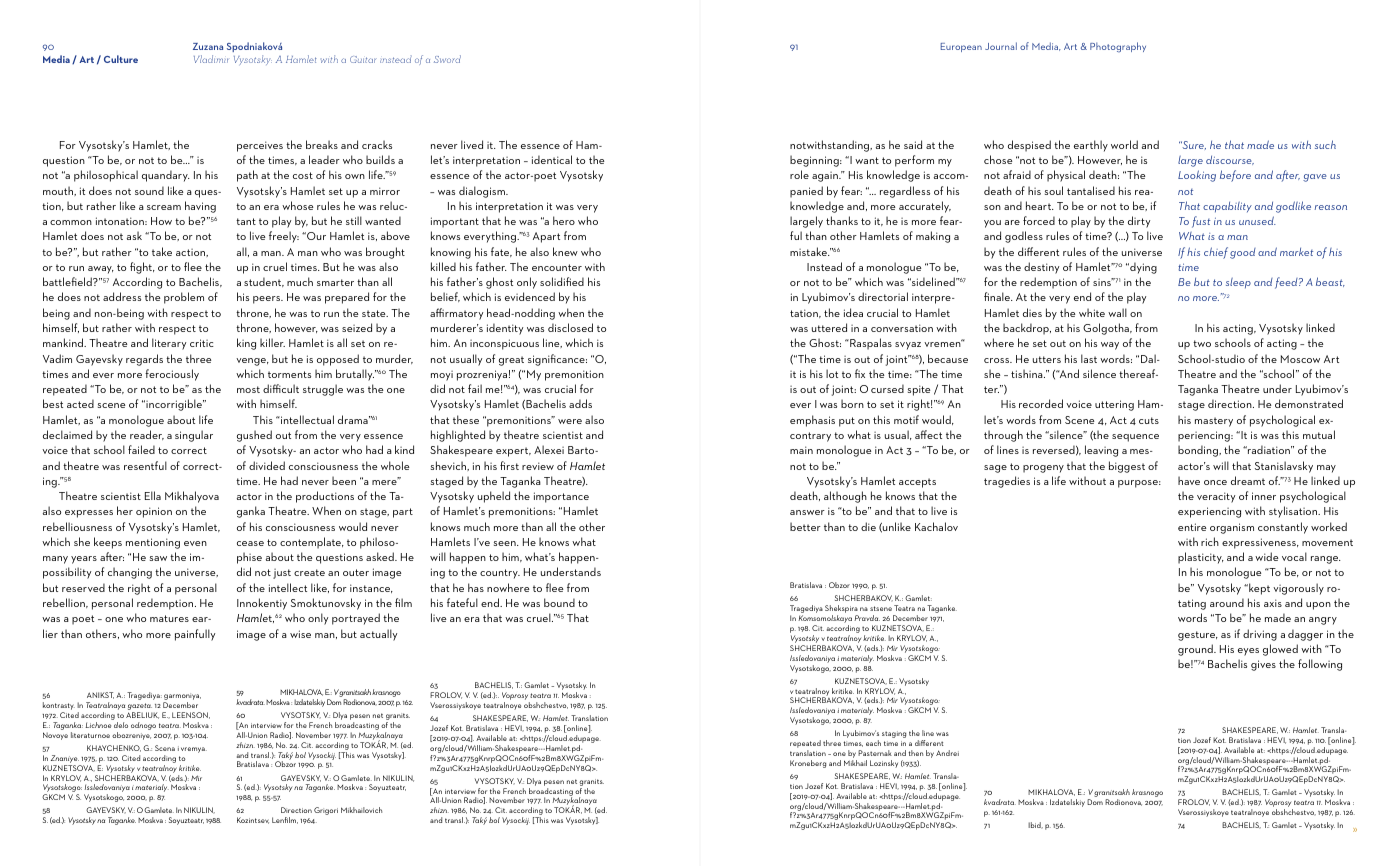  Describe the element at coordinates (447, 59) in the screenshot. I see `Sword` at that location.
